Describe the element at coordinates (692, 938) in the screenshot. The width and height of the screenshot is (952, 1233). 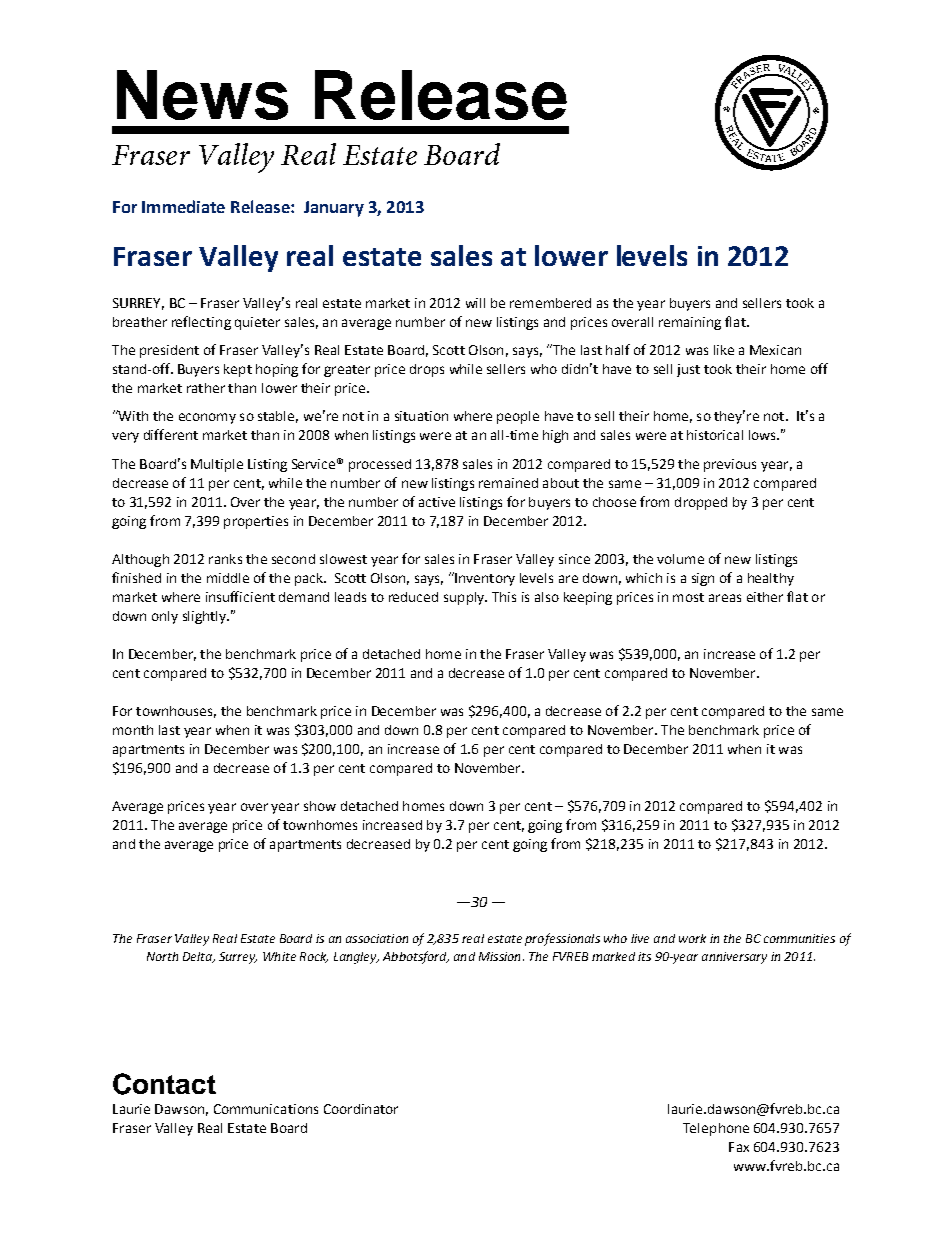
I see `work` at that location.
